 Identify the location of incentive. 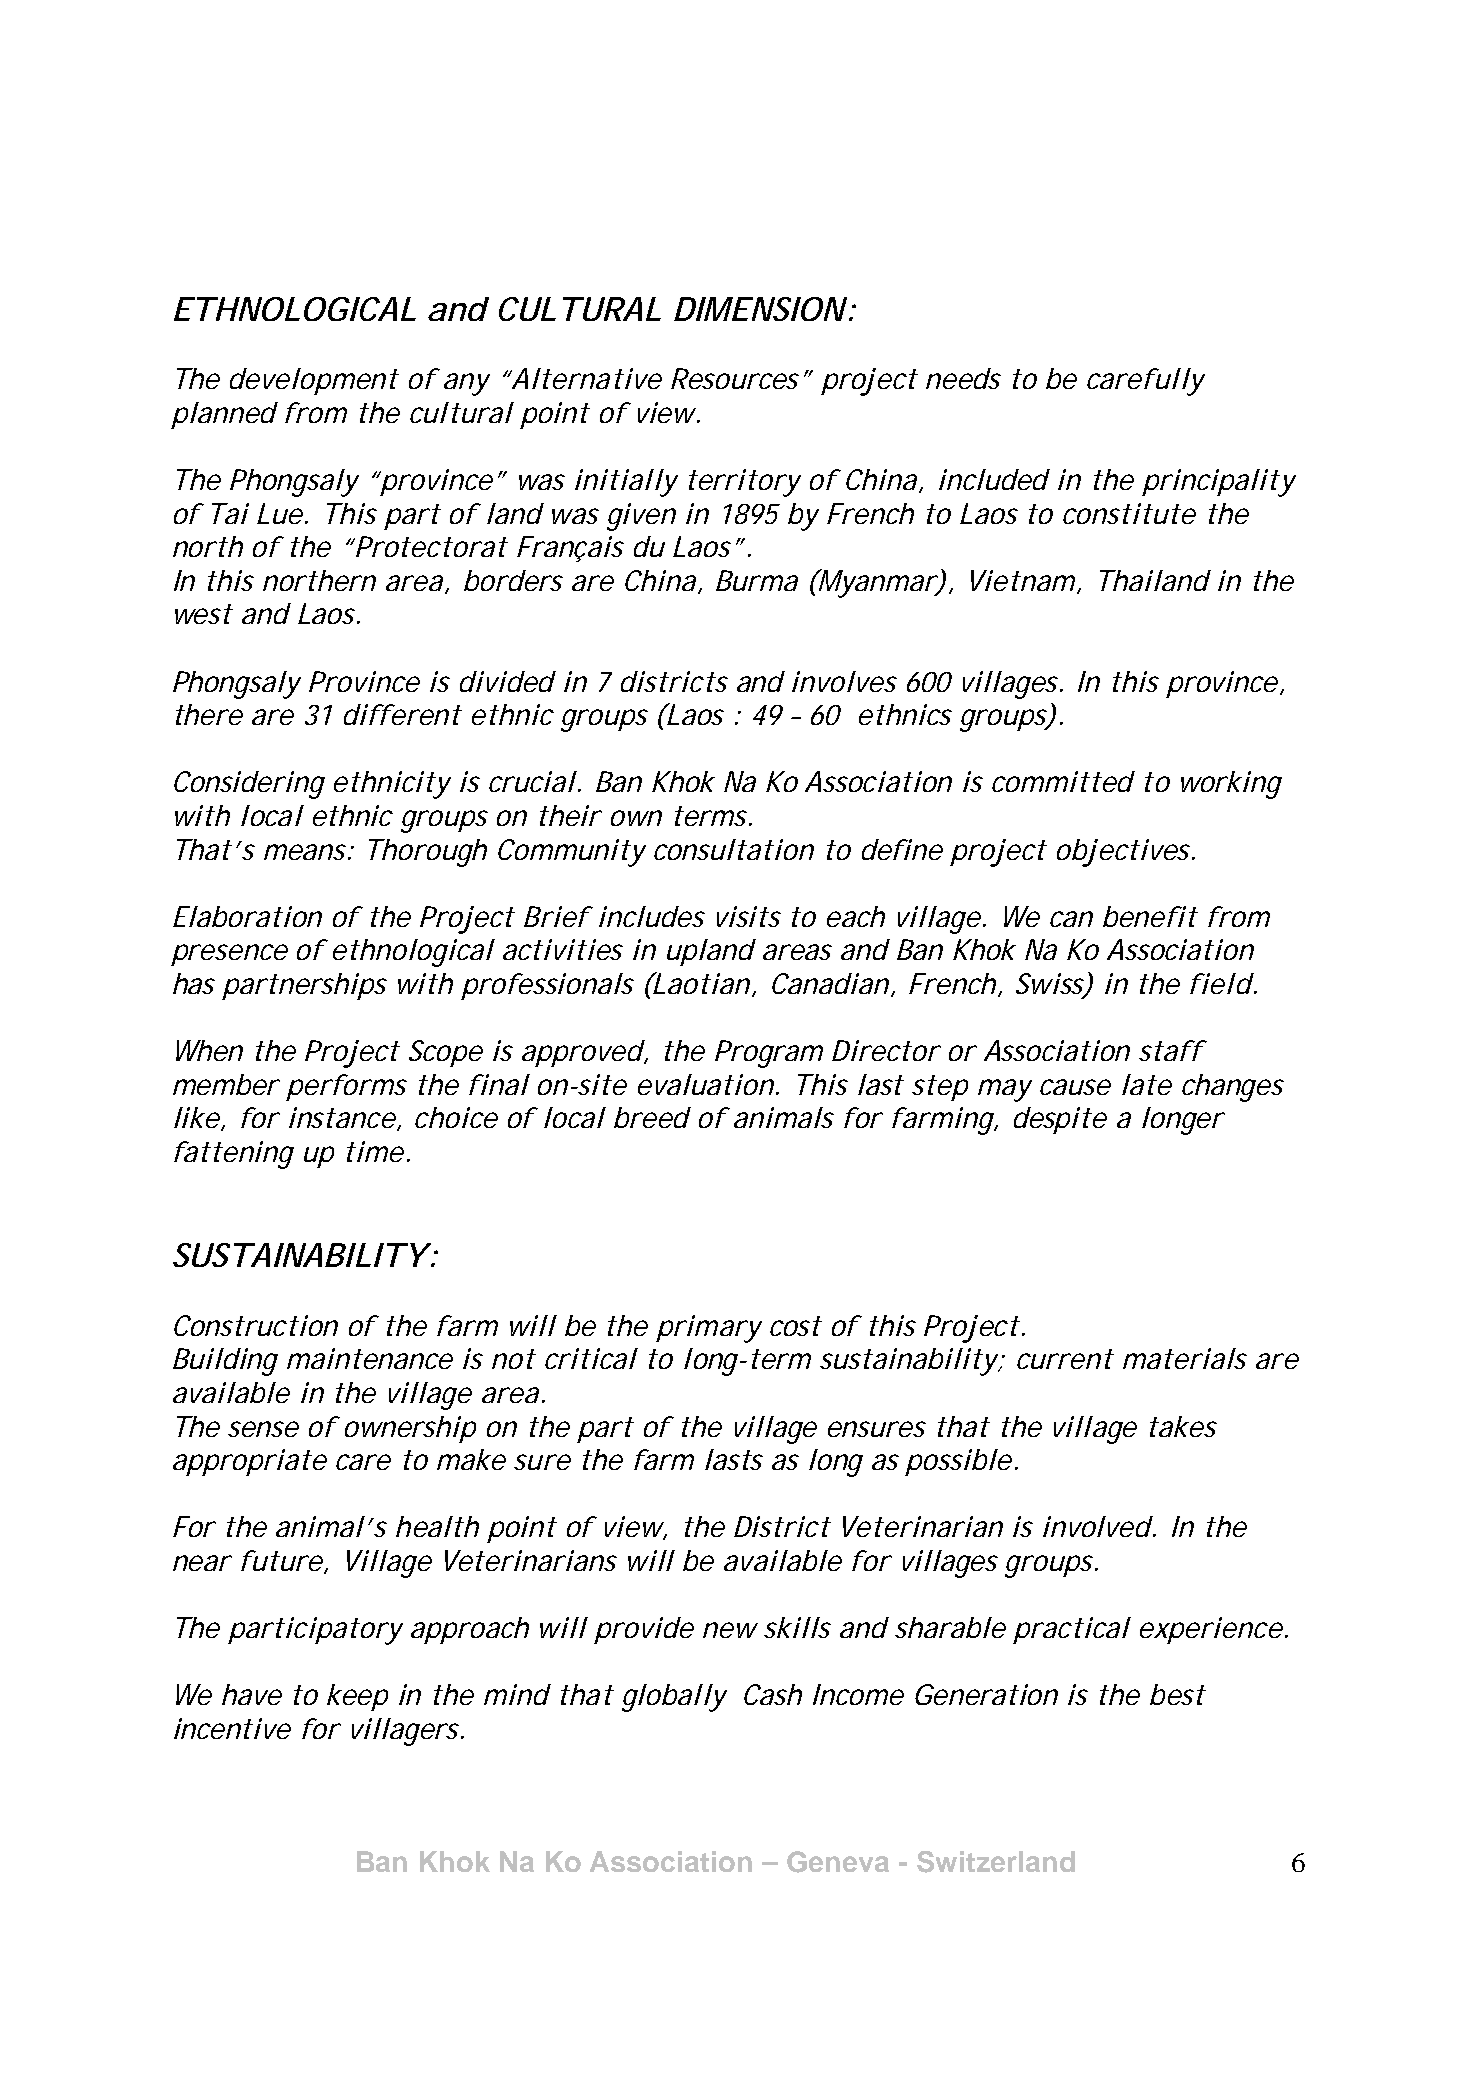
(232, 1728).
